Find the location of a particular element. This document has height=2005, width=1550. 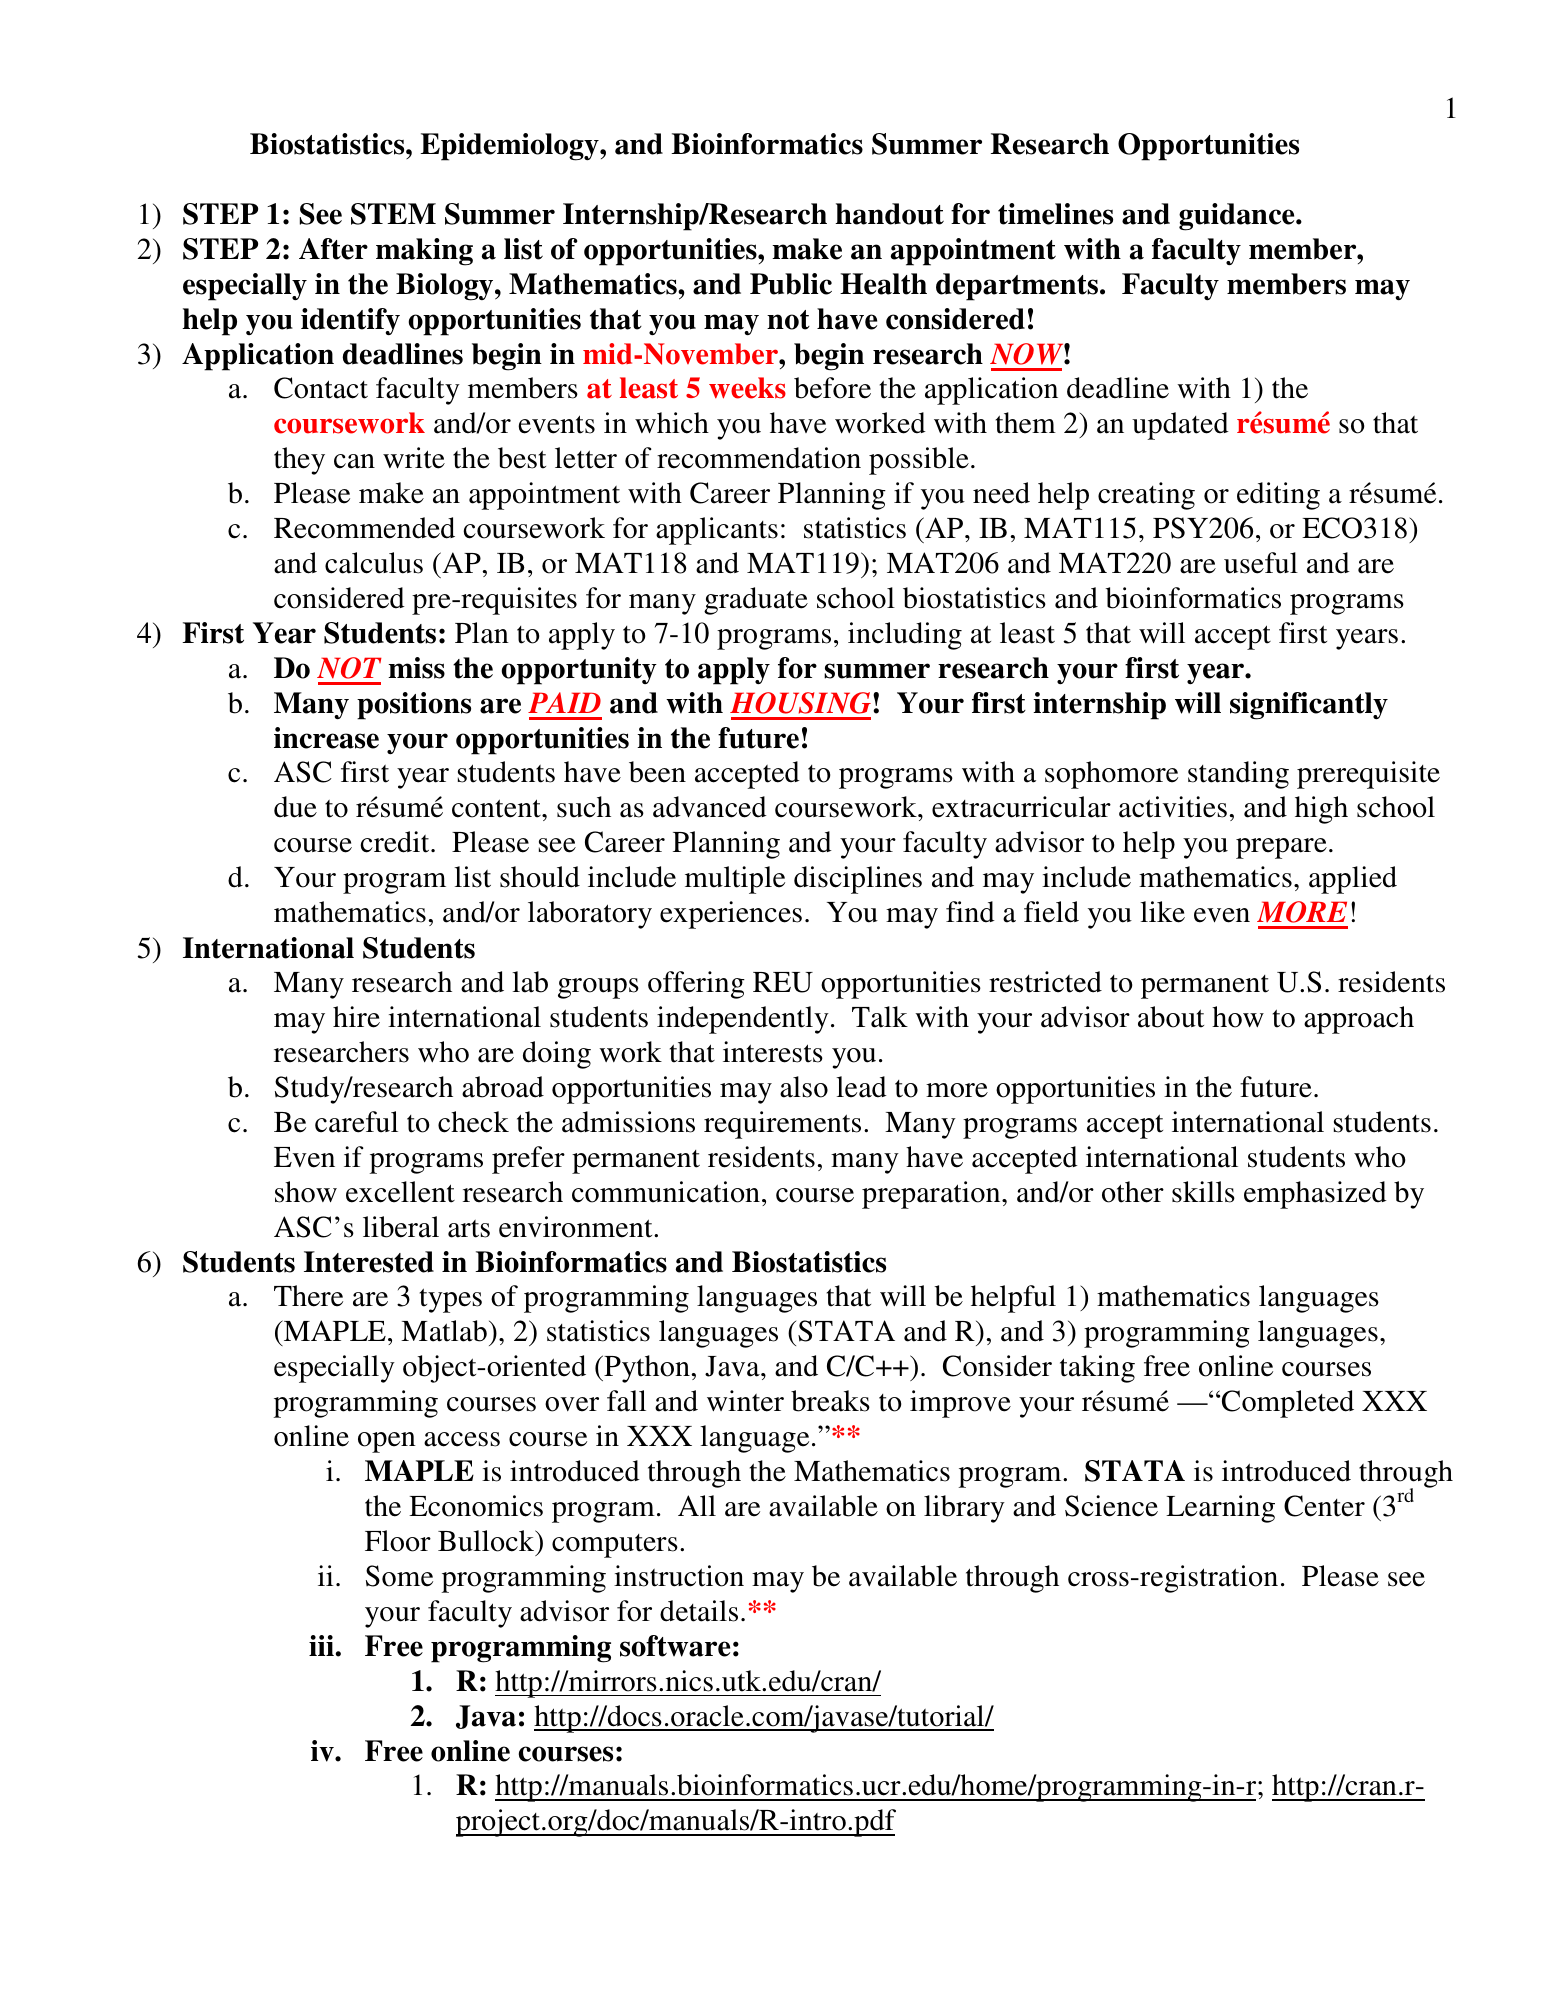

handout is located at coordinates (889, 214).
